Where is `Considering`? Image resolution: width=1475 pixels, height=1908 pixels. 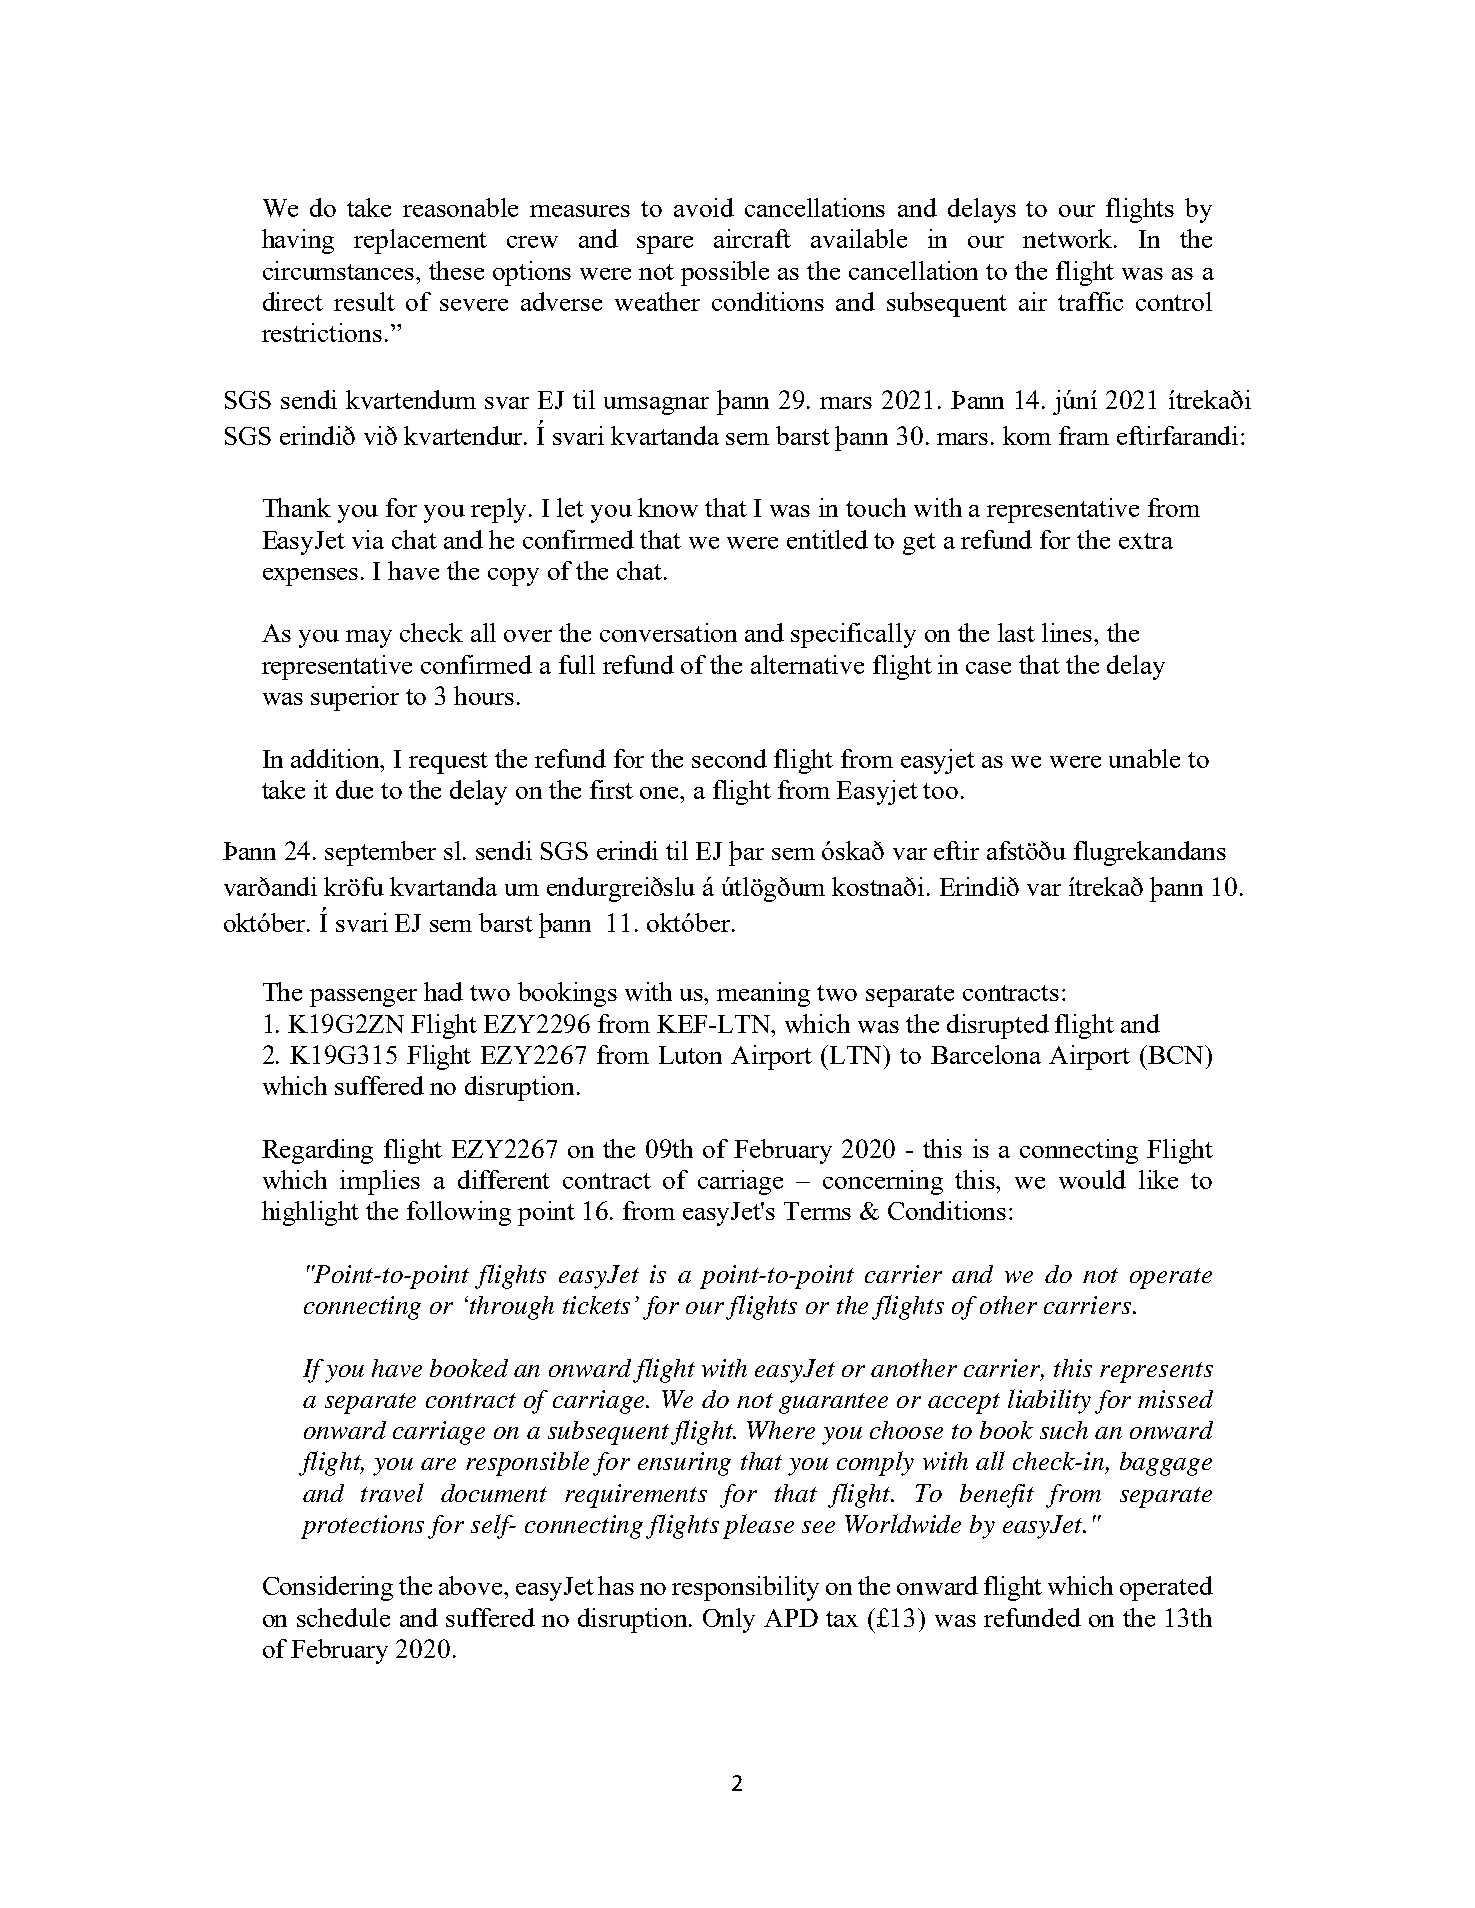
Considering is located at coordinates (328, 1588).
